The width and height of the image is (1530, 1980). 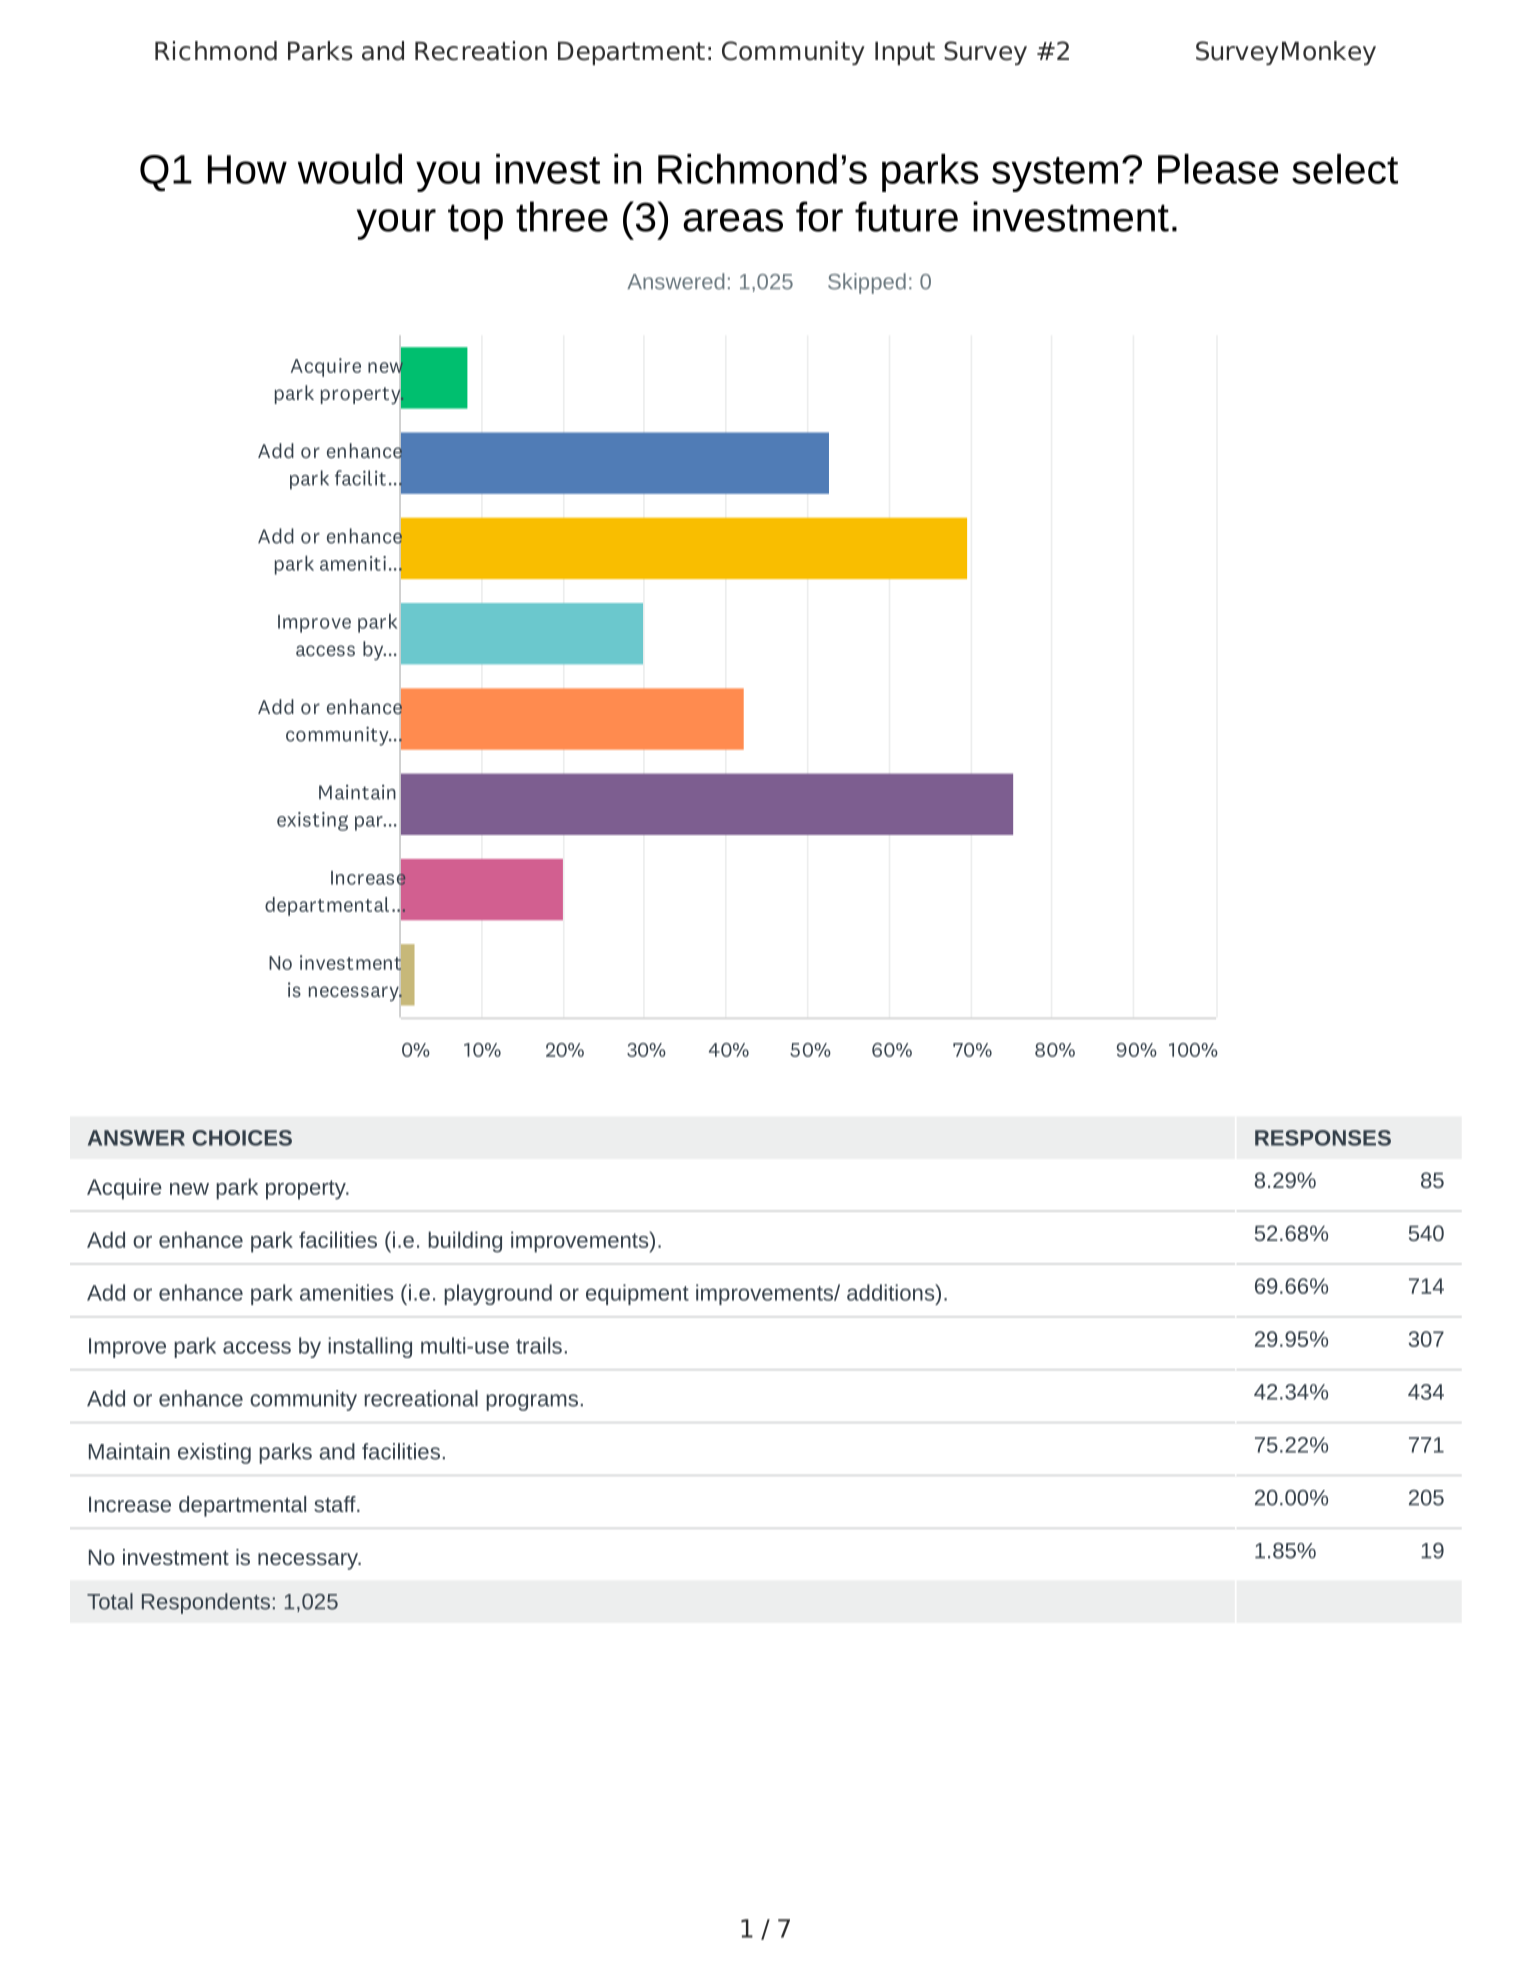 What do you see at coordinates (1218, 169) in the image?
I see `Please` at bounding box center [1218, 169].
